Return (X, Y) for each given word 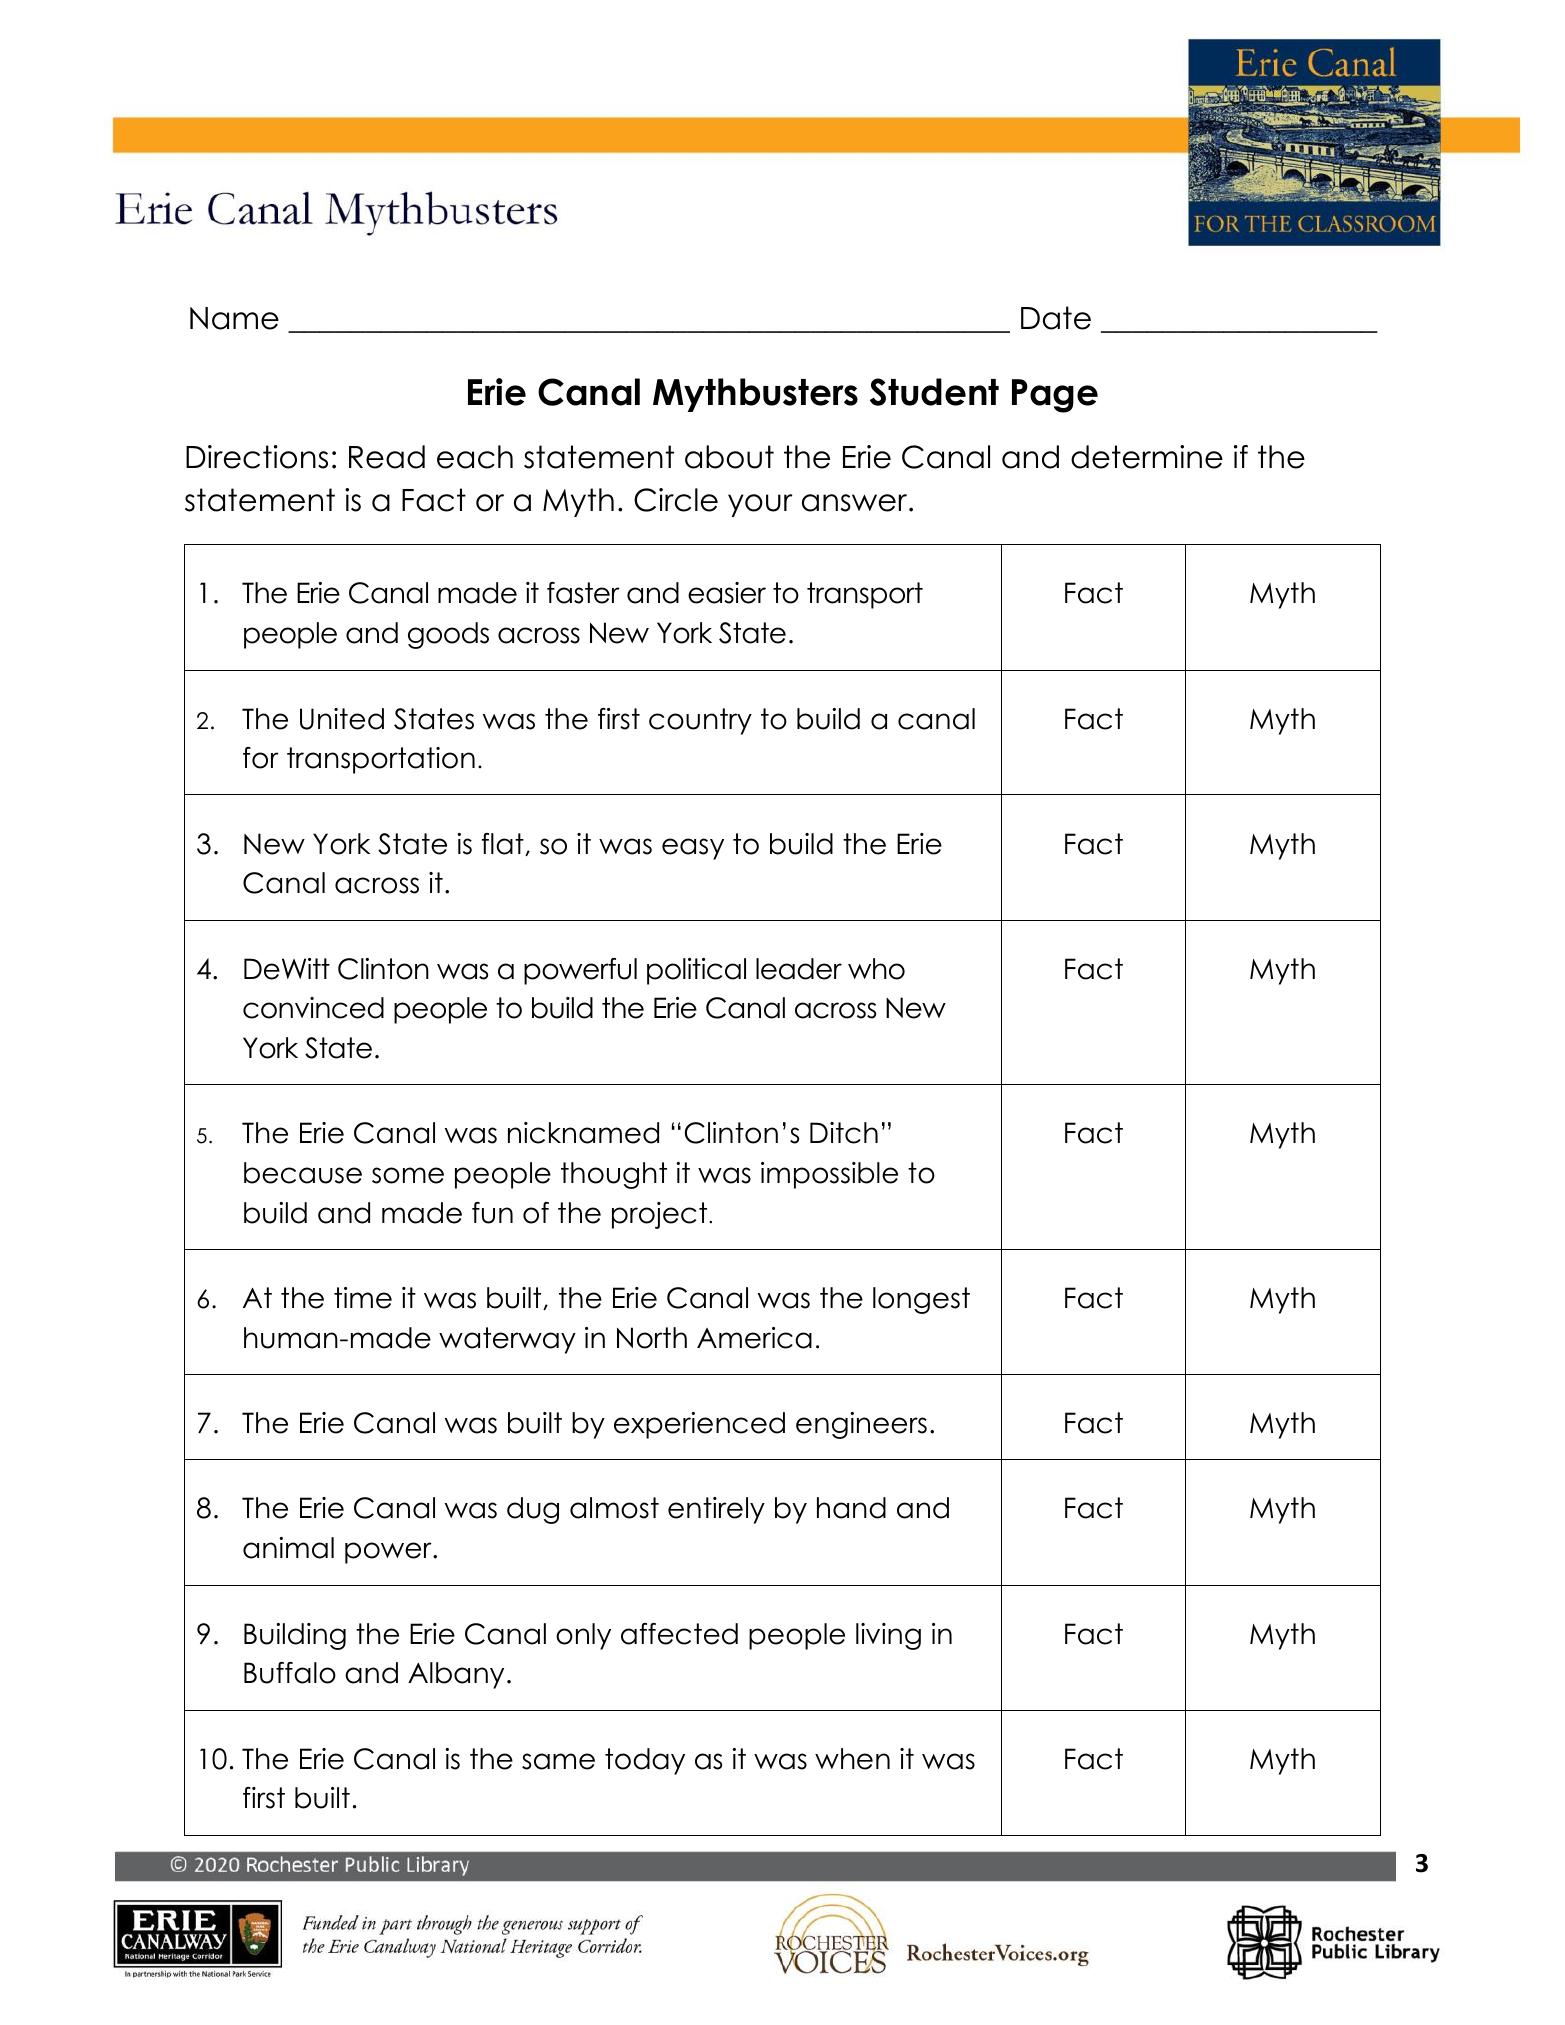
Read (387, 457)
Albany (456, 1675)
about (729, 457)
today (645, 1761)
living (888, 1636)
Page (1055, 396)
